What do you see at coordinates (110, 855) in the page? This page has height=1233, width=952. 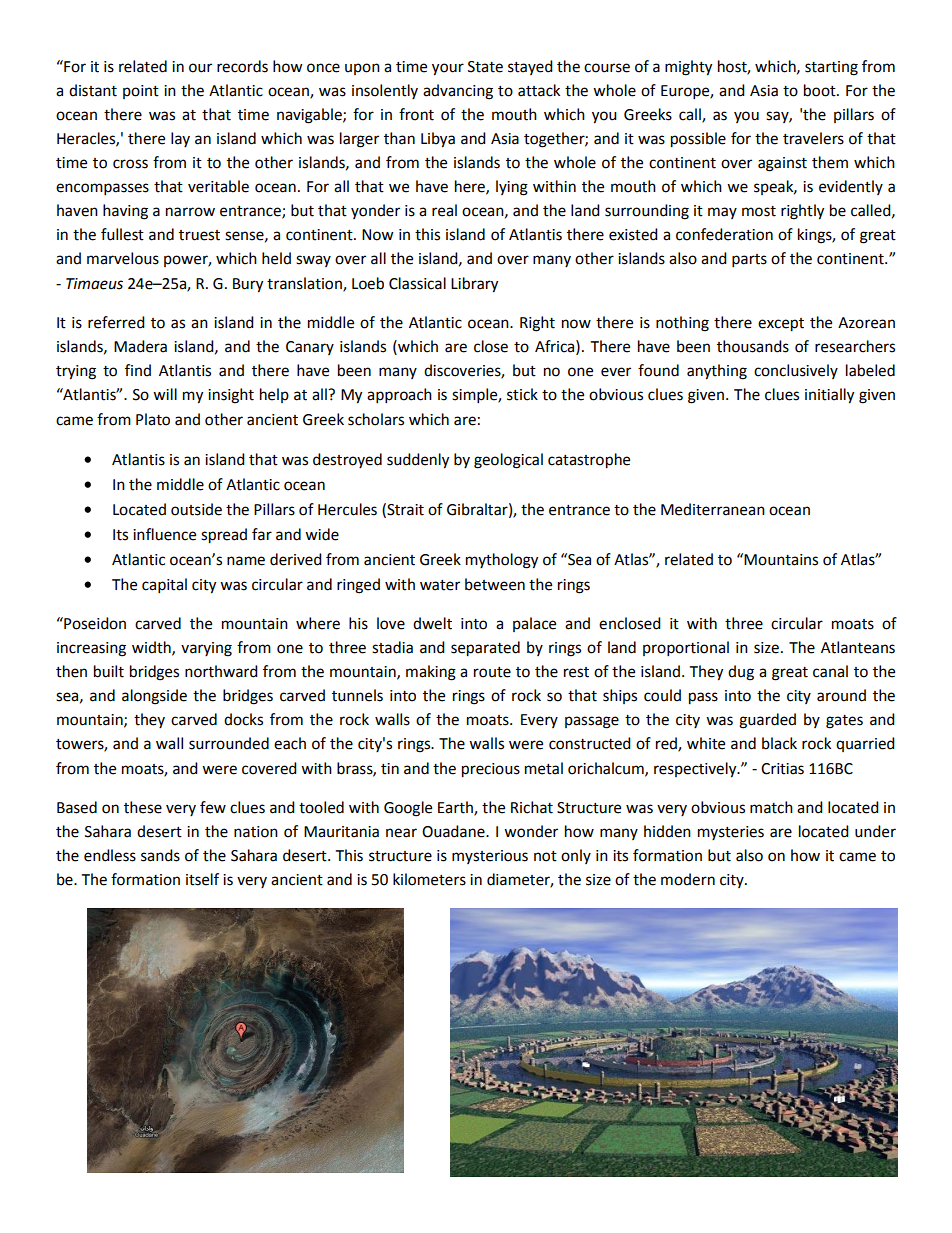 I see `endless` at bounding box center [110, 855].
